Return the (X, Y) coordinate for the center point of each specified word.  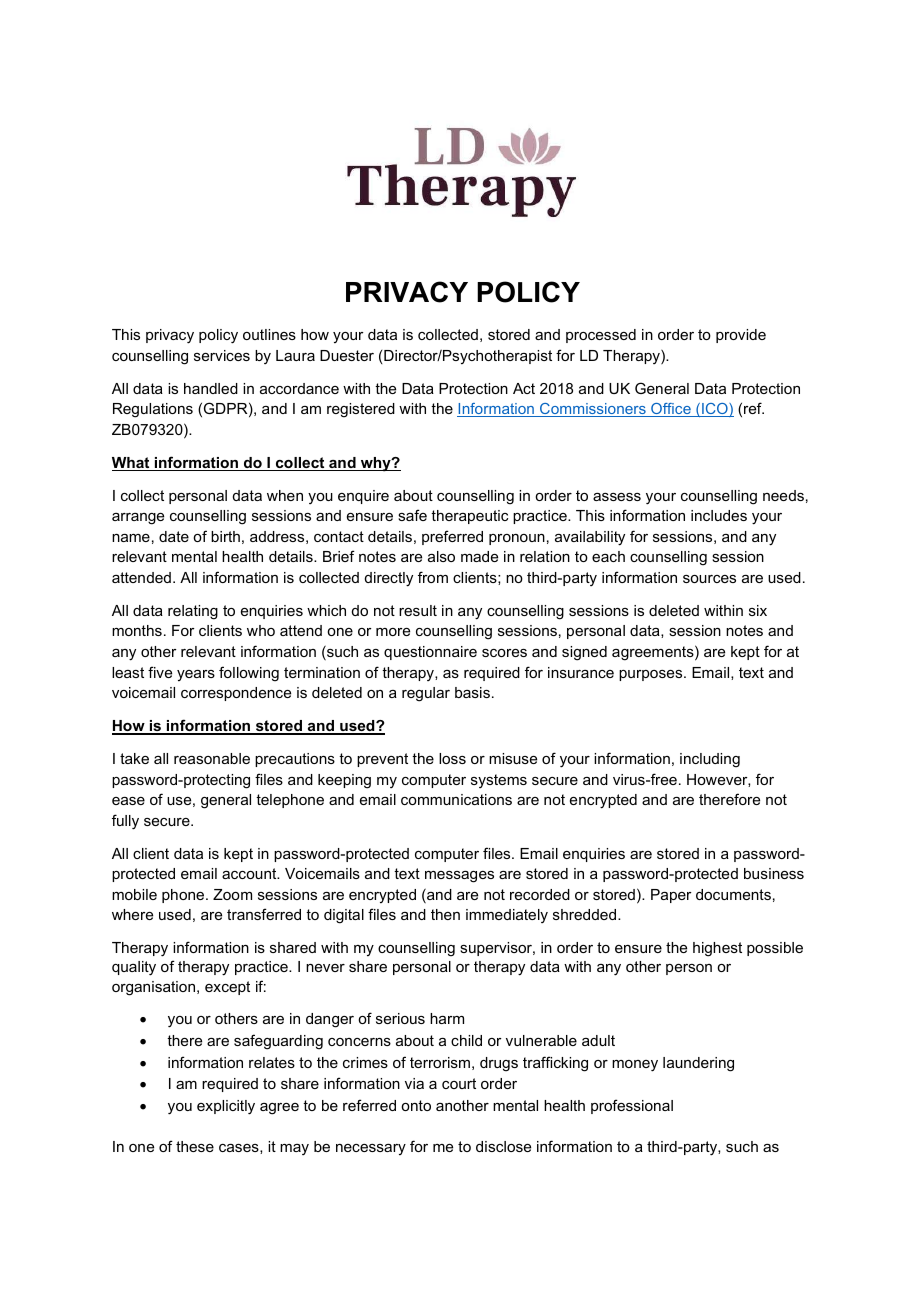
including (710, 760)
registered (361, 410)
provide (741, 336)
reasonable (212, 758)
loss (452, 758)
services (222, 355)
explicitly (226, 1107)
